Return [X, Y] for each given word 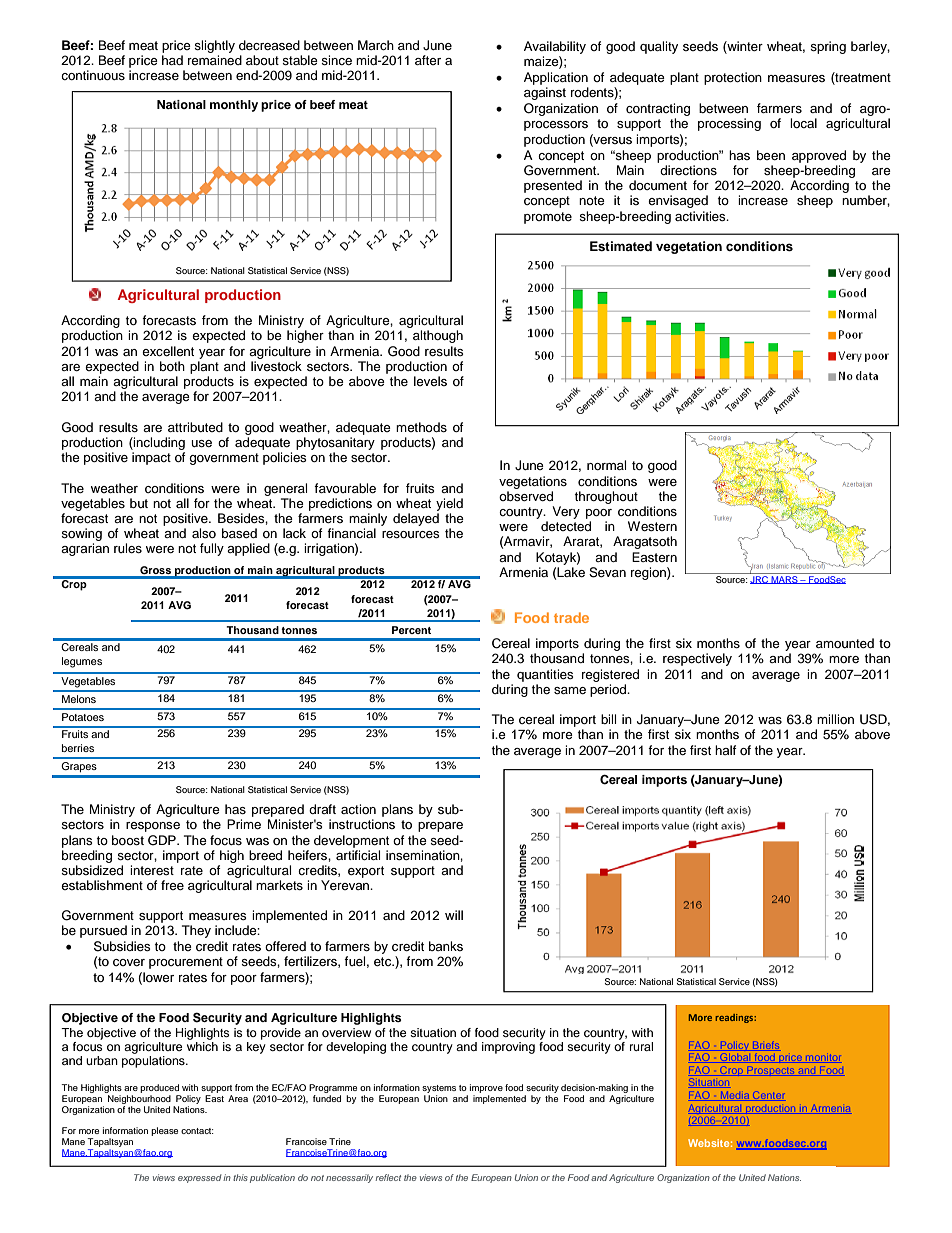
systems [439, 1090]
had [172, 60]
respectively [697, 659]
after [428, 60]
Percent [411, 630]
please [164, 1131]
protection [733, 78]
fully [212, 549]
